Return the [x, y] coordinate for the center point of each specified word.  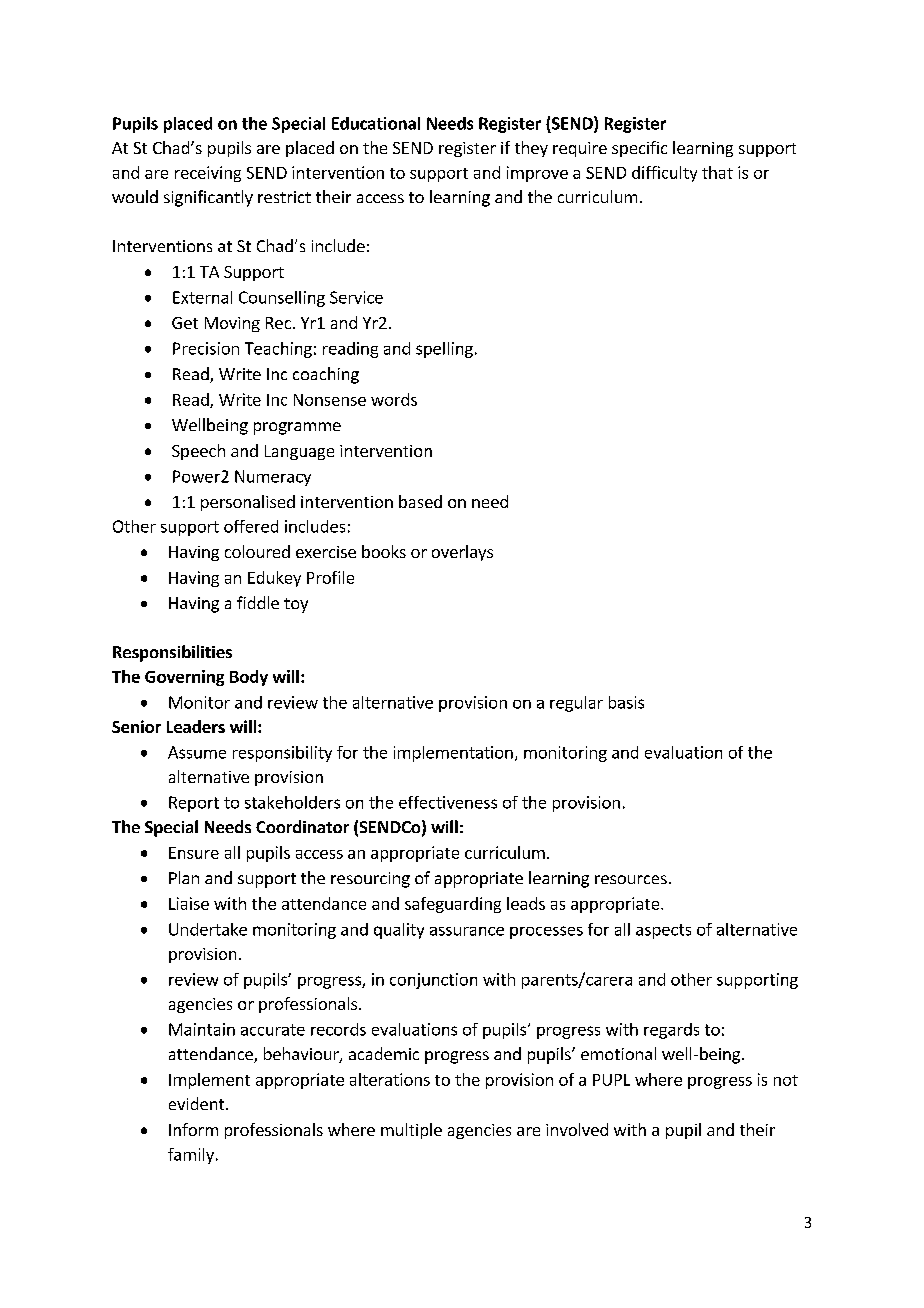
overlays [462, 553]
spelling [444, 350]
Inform [193, 1129]
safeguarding [453, 905]
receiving [208, 174]
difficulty [664, 174]
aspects [663, 931]
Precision [206, 348]
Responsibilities [172, 653]
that [717, 172]
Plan [184, 877]
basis [626, 702]
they [531, 149]
